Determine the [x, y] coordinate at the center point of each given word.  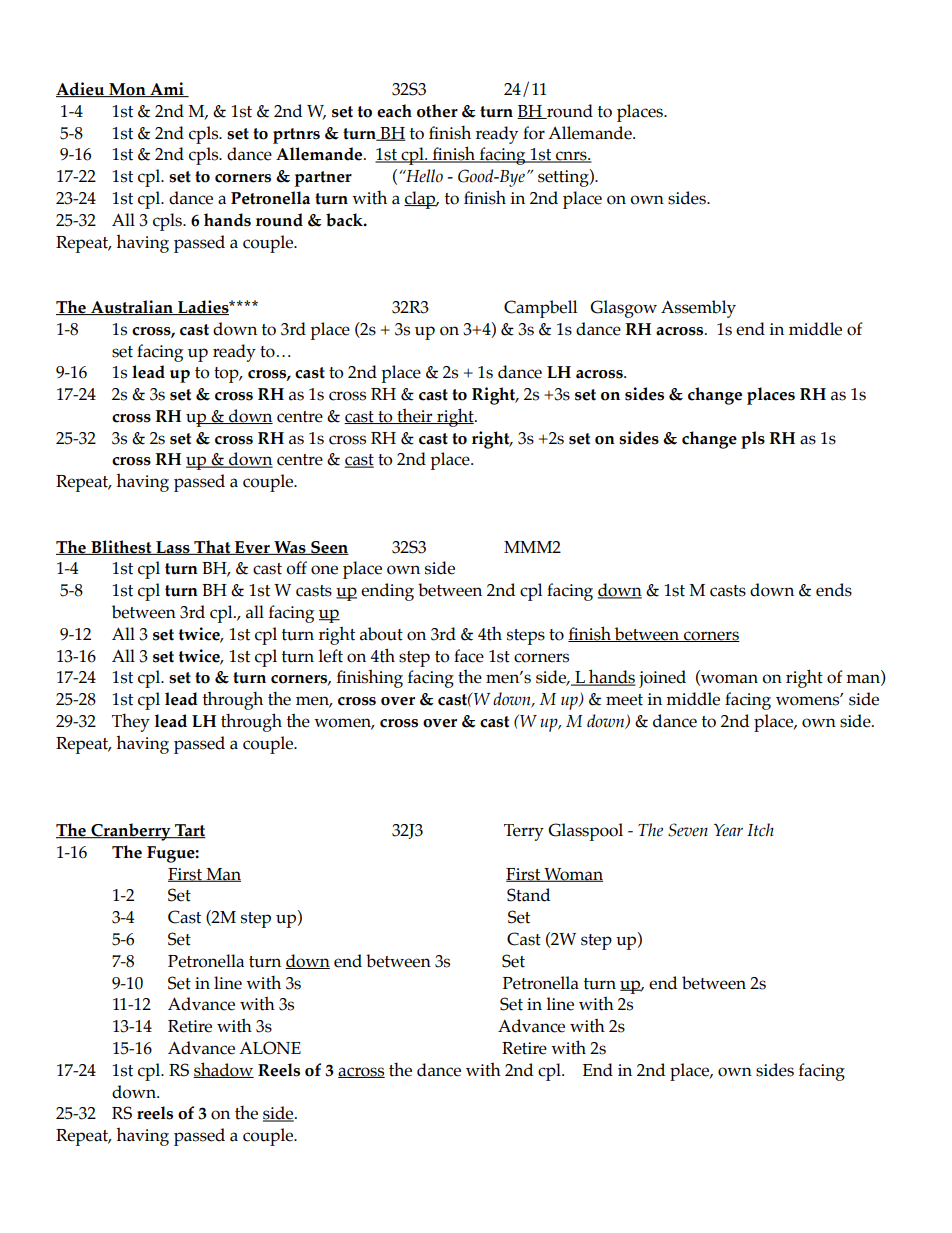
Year [728, 830]
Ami [167, 89]
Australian [132, 307]
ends [834, 590]
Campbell [540, 309]
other [437, 111]
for [534, 133]
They [131, 722]
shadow [223, 1070]
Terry [524, 832]
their [415, 416]
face [469, 656]
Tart [189, 831]
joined [662, 679]
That [212, 547]
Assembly [698, 309]
